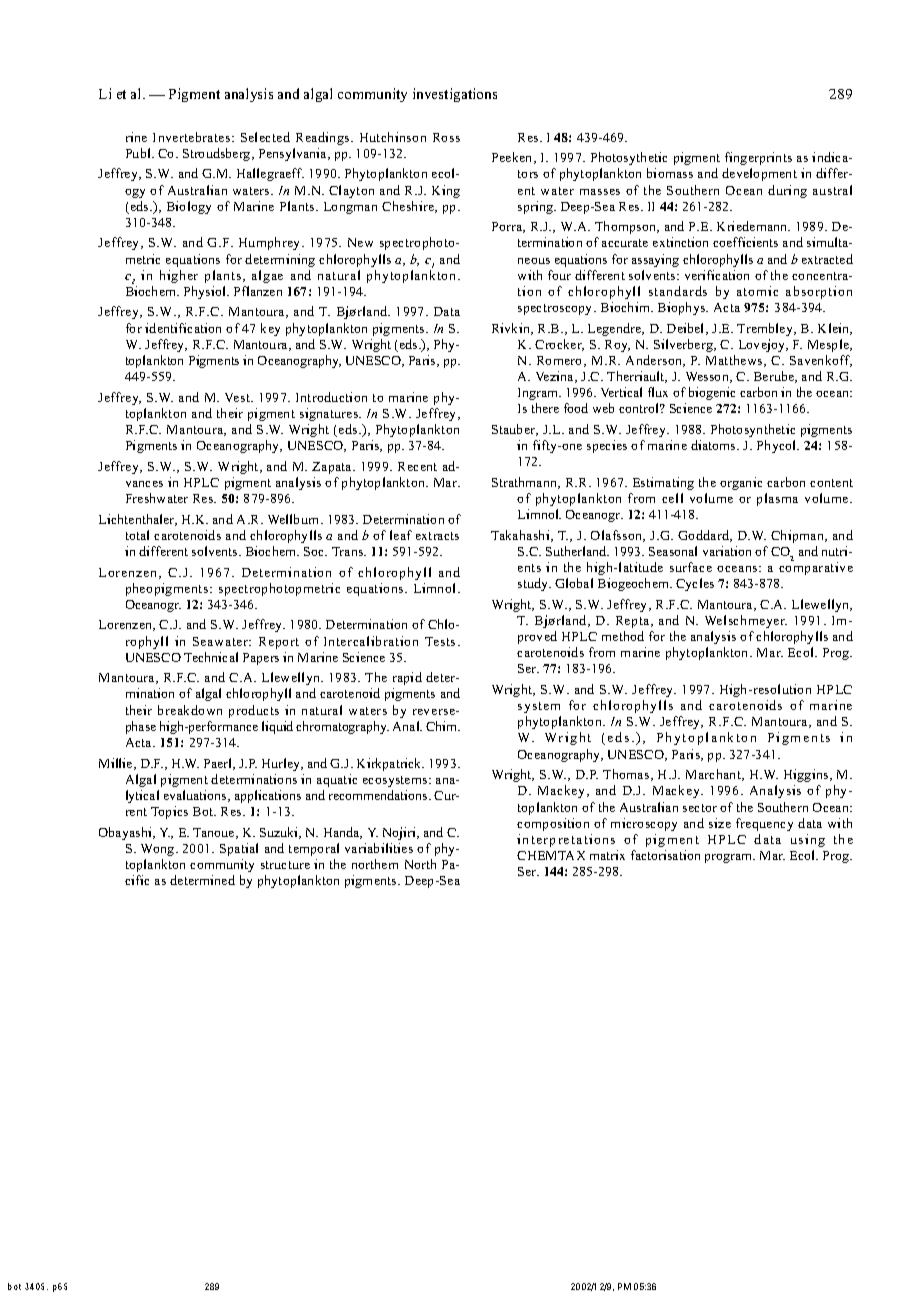 This page has height=1308, width=924. I want to click on Spatial, so click(239, 849).
